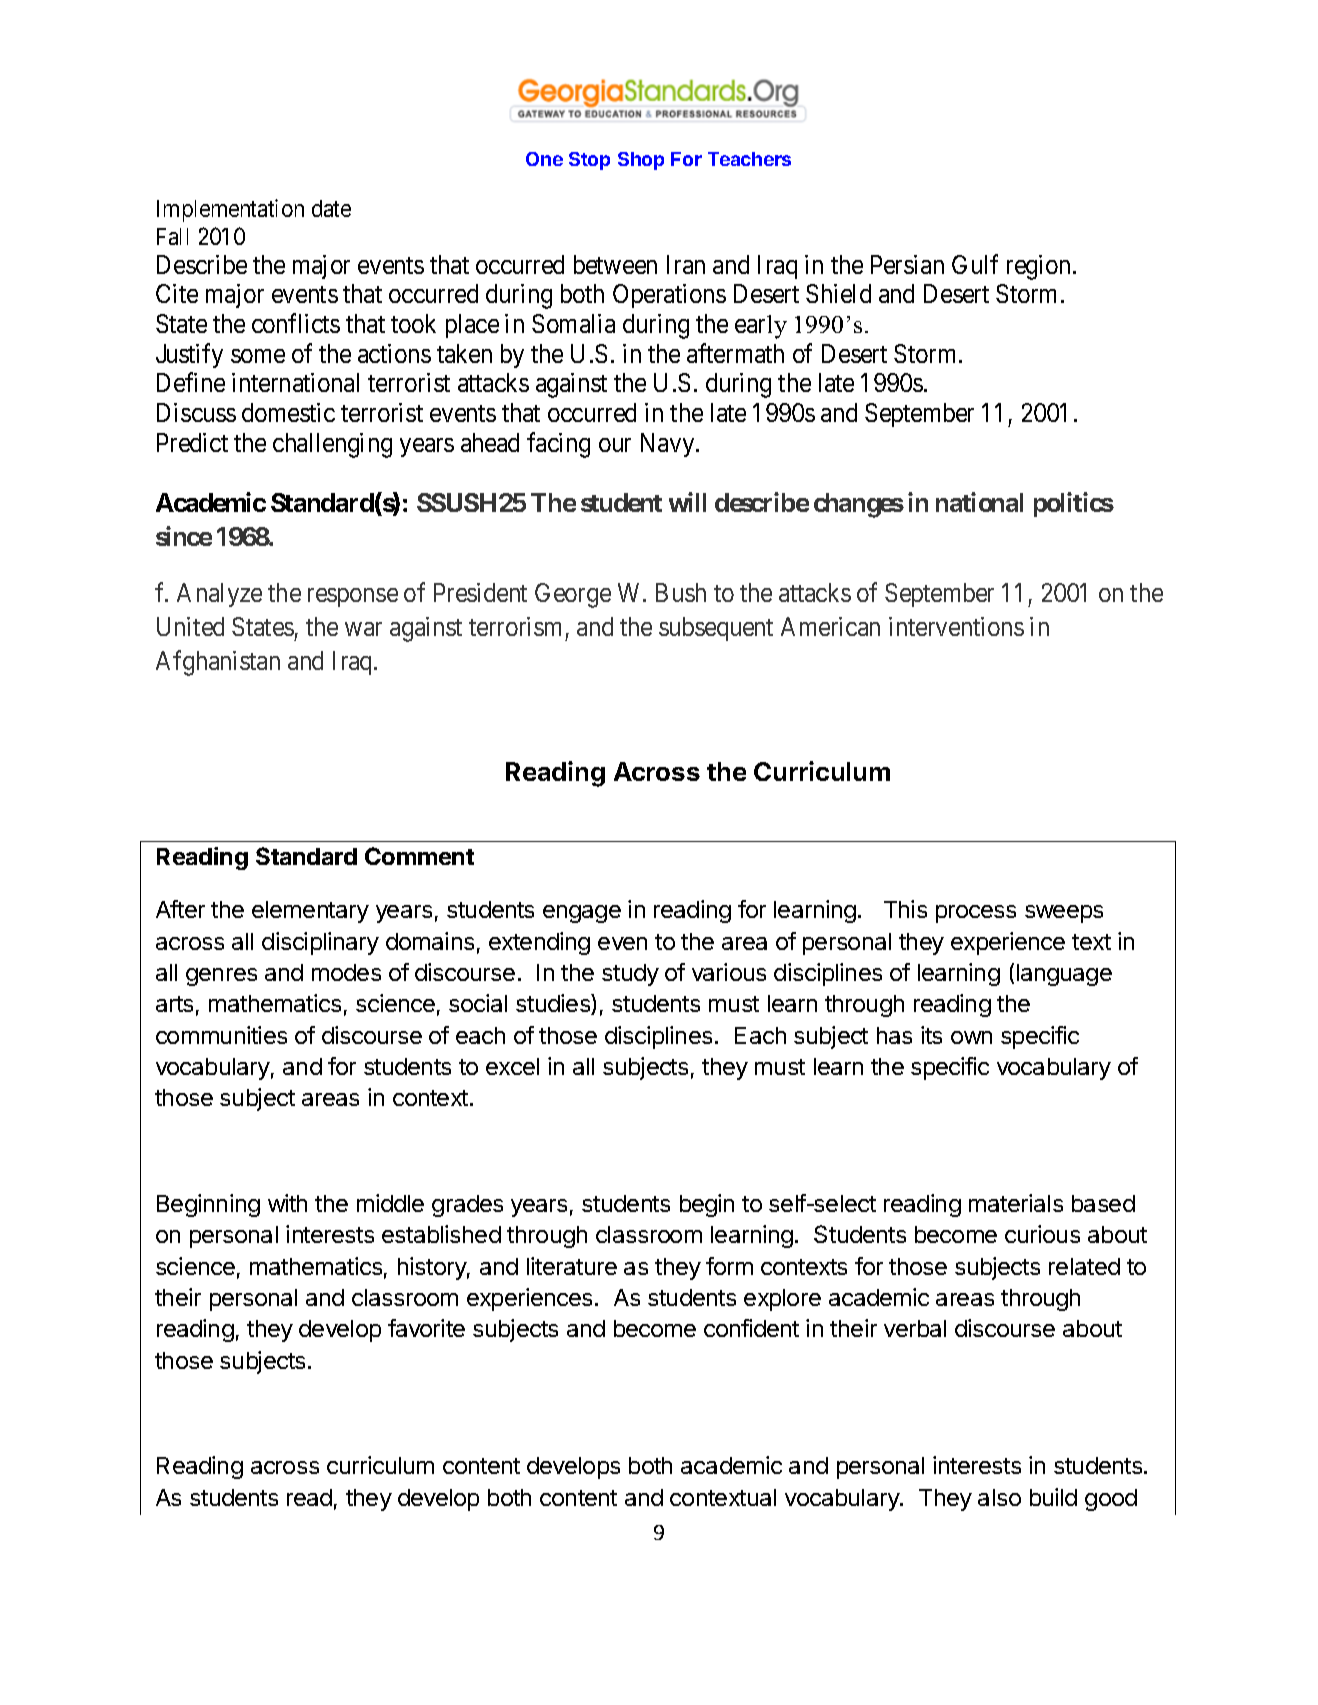  Describe the element at coordinates (681, 592) in the screenshot. I see `Bush` at that location.
